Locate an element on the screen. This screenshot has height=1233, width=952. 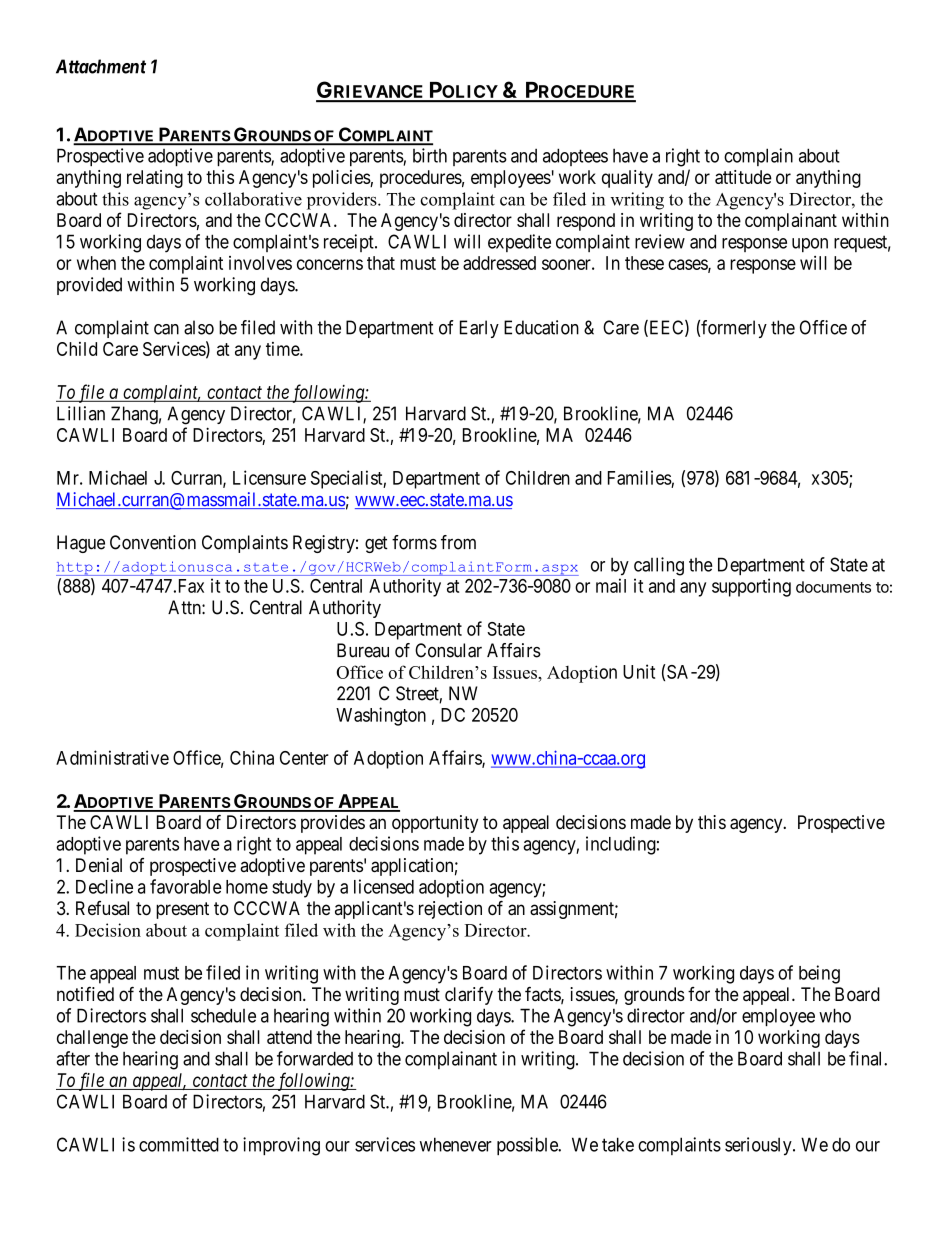
birth is located at coordinates (430, 155).
